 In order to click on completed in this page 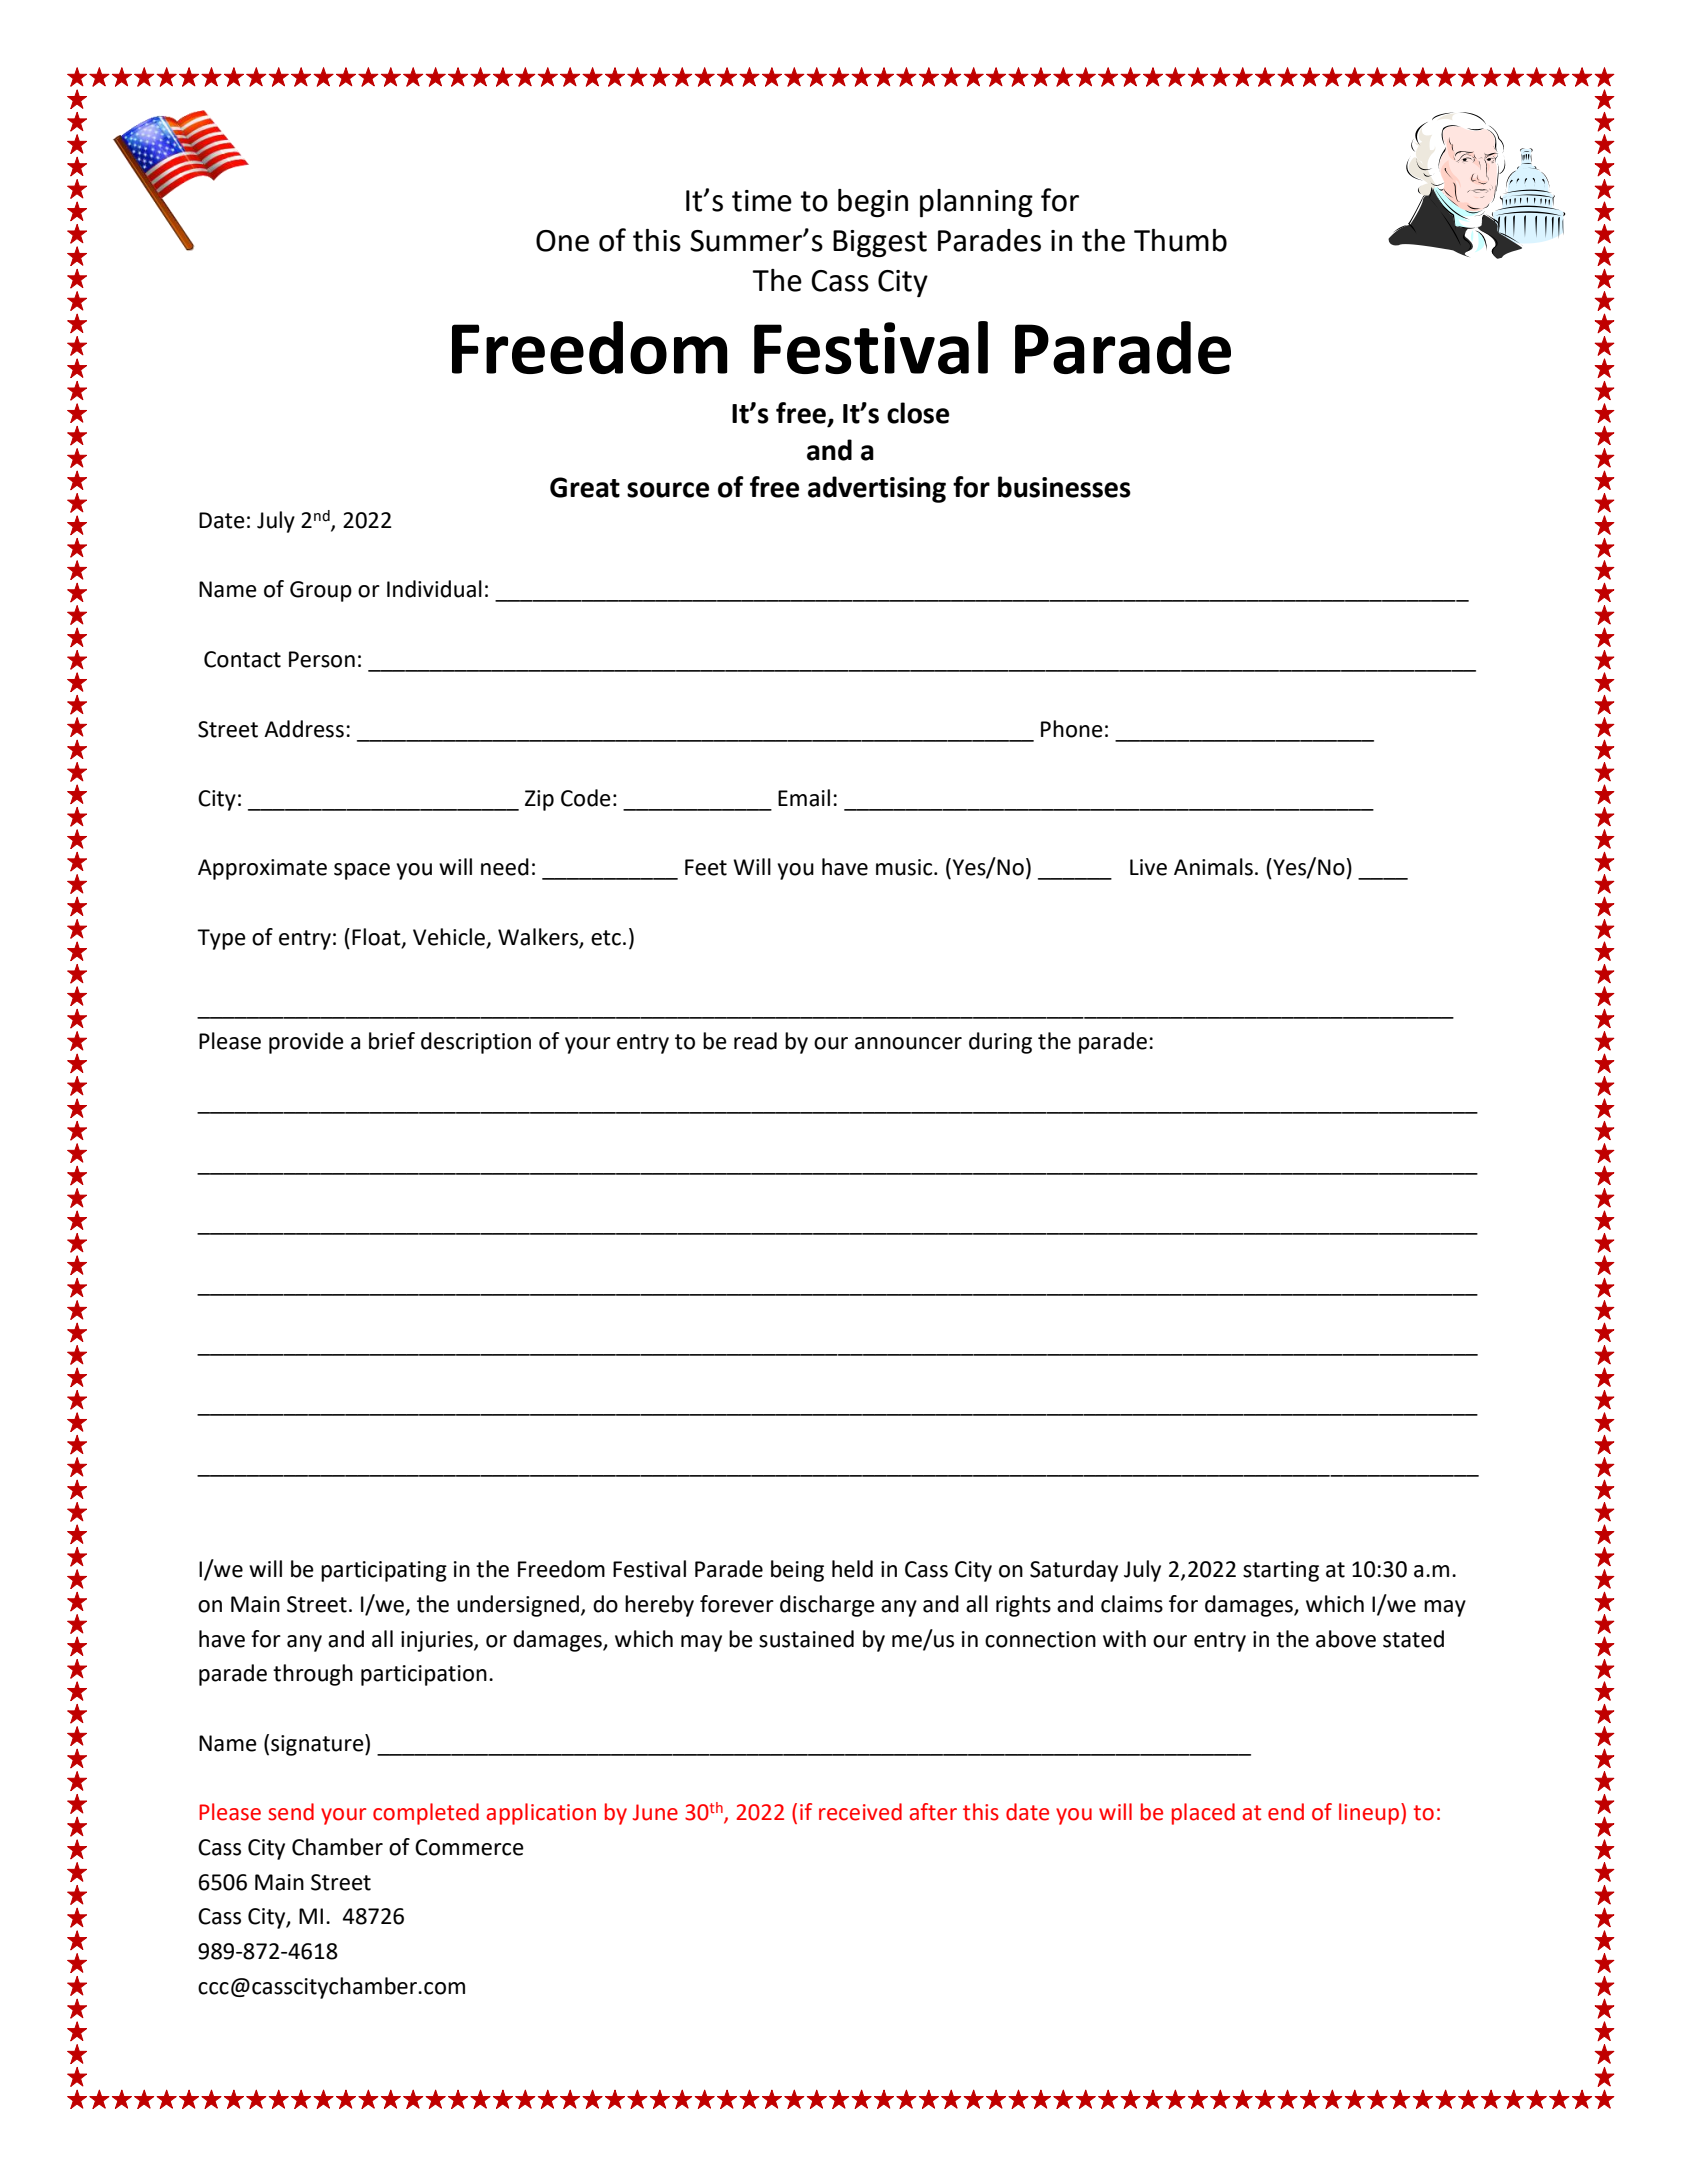, I will do `click(426, 1814)`.
